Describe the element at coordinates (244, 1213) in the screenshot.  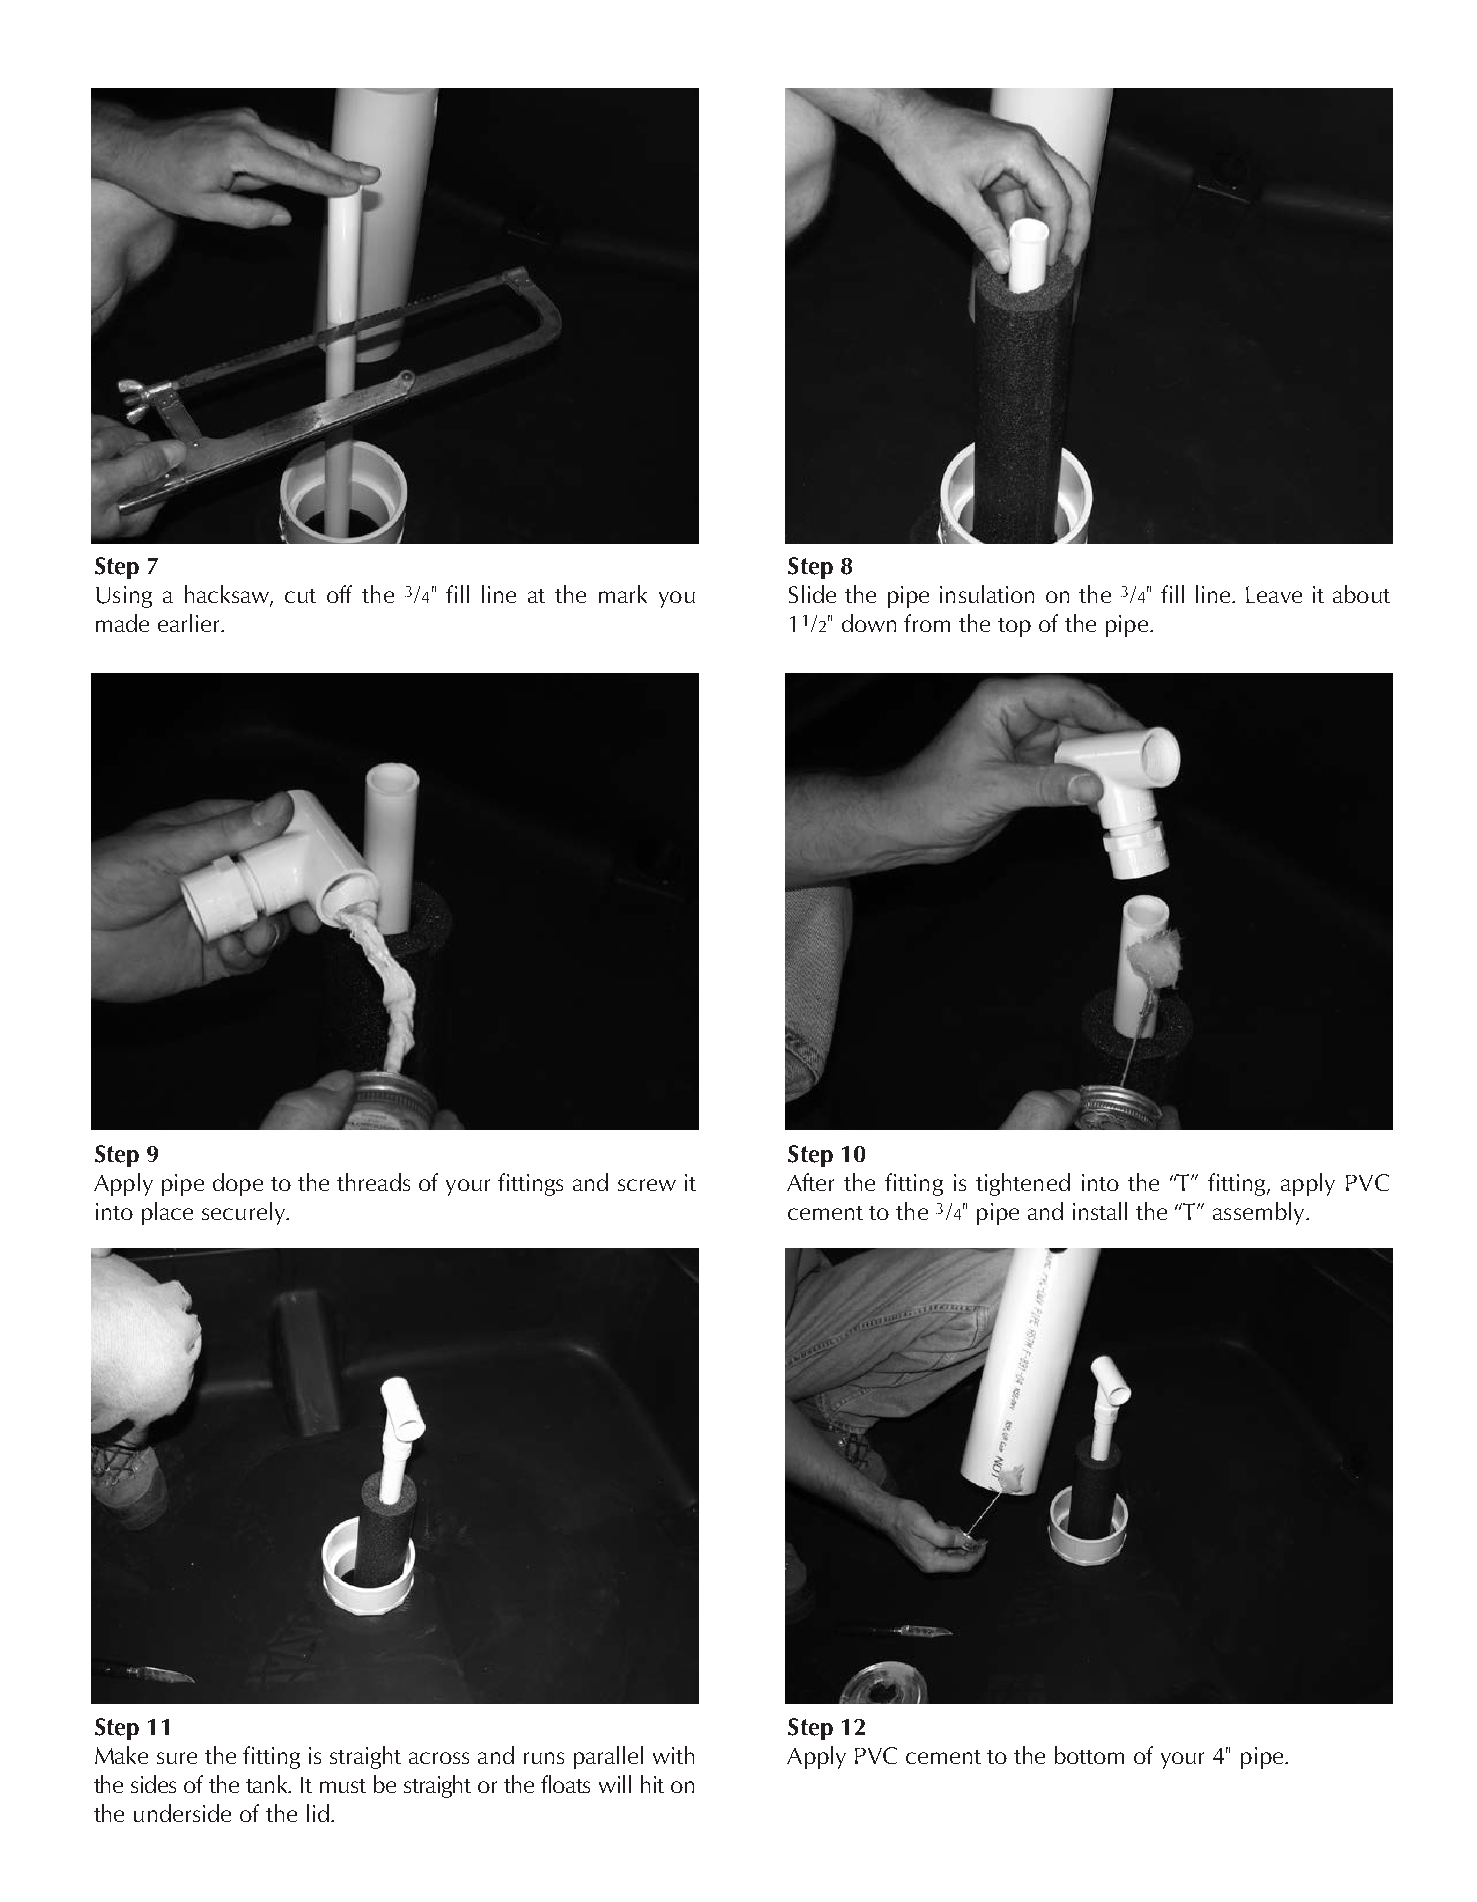
I see `securely` at that location.
